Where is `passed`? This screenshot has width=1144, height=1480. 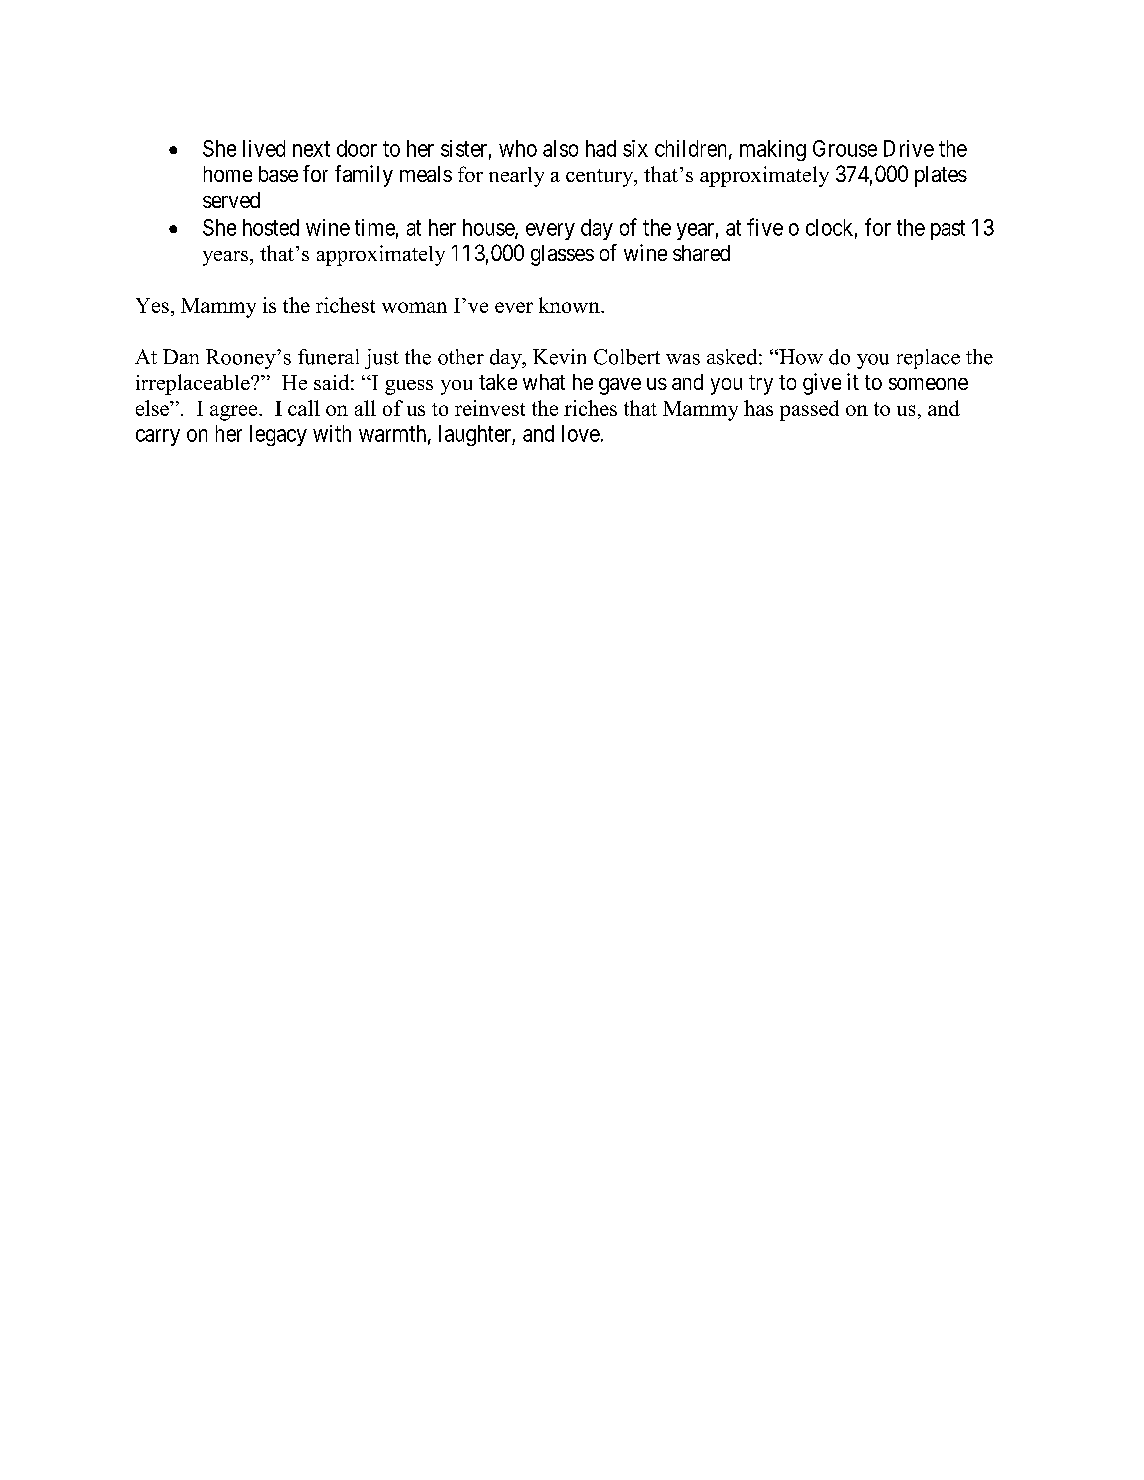
passed is located at coordinates (809, 410).
